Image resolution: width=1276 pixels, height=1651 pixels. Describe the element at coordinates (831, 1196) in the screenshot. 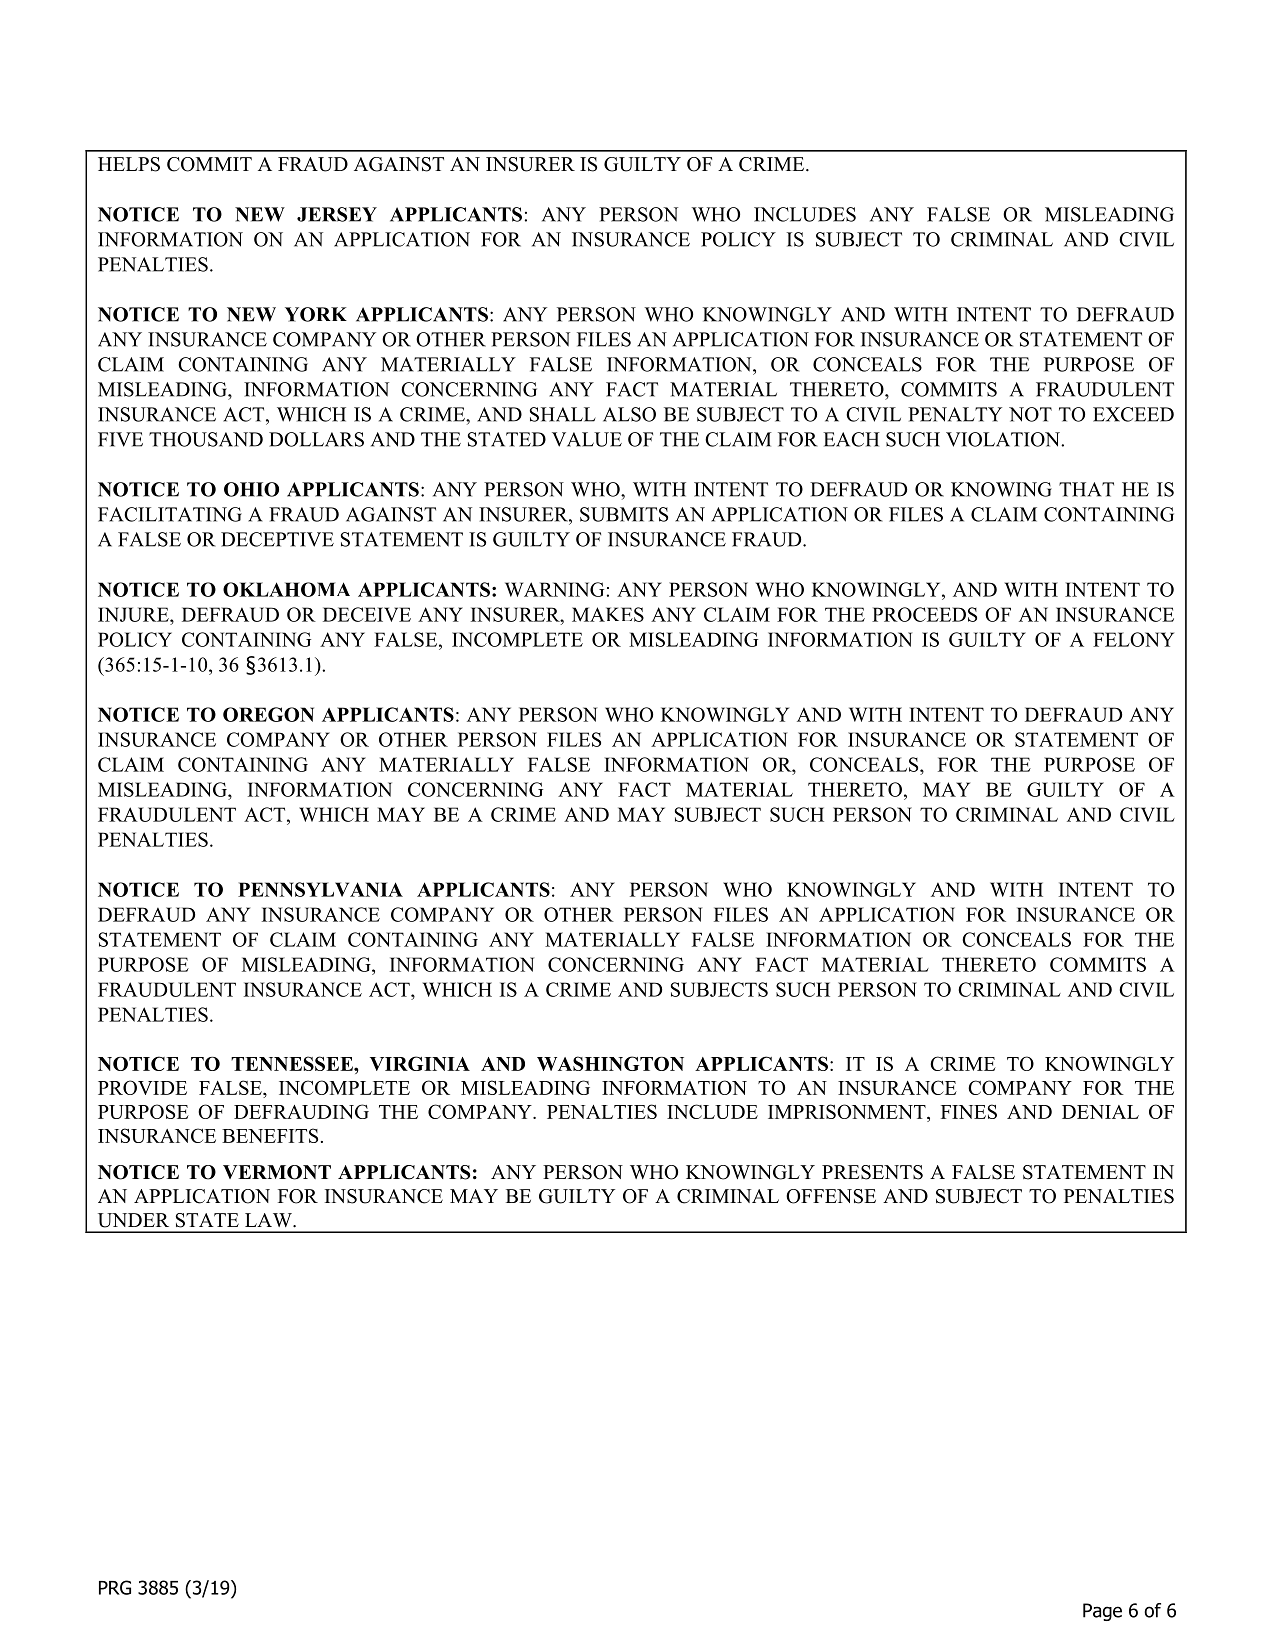

I see `OFFENSE` at that location.
